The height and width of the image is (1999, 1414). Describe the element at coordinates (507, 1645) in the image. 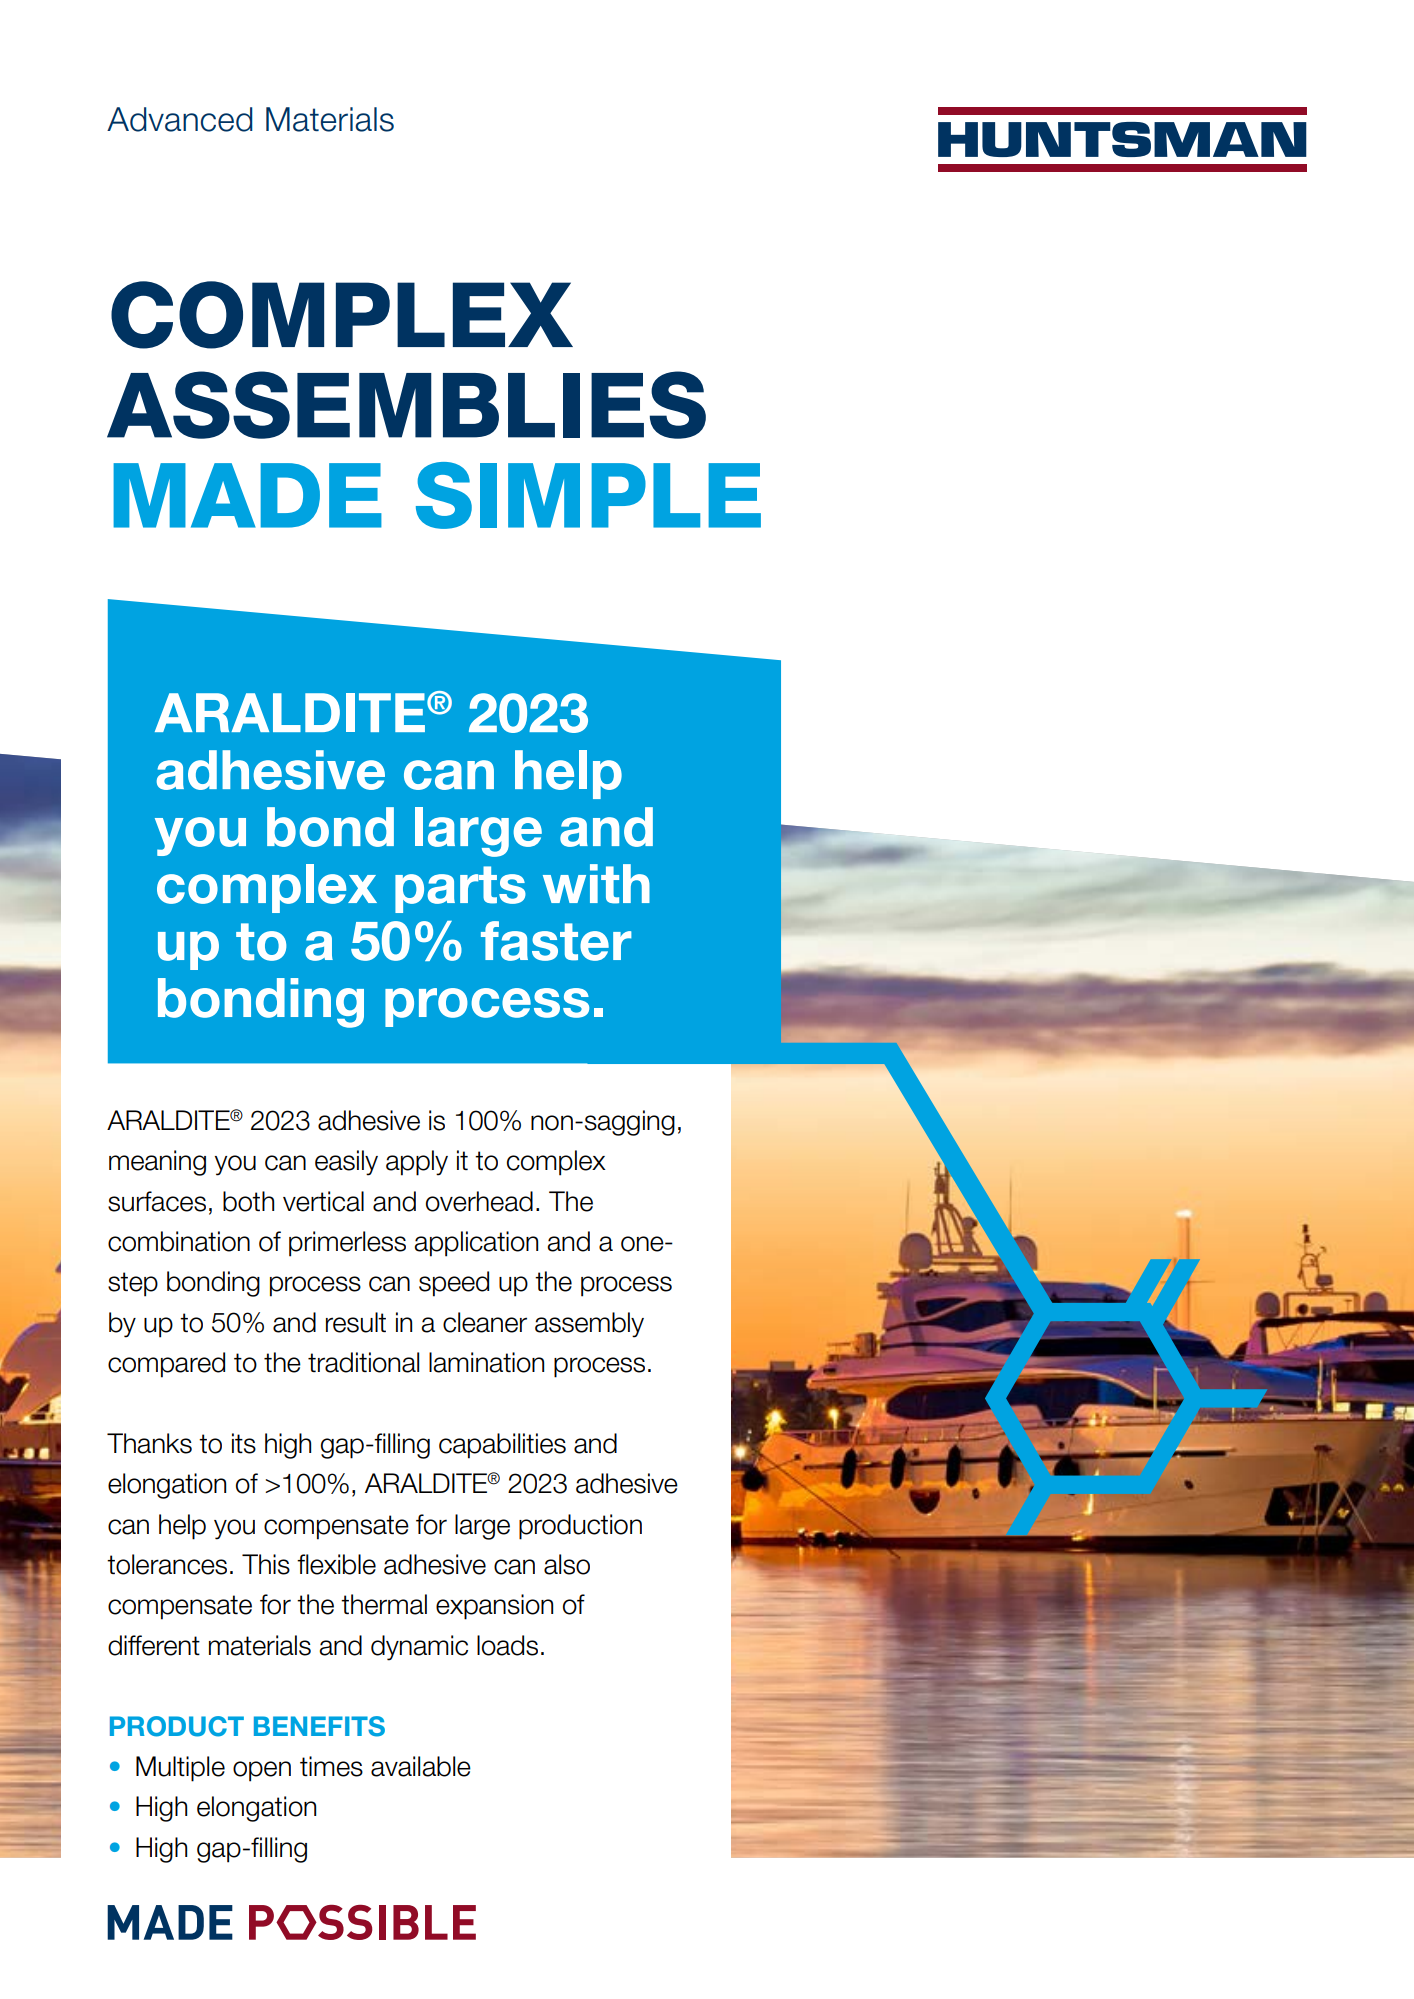

I see `loads` at that location.
